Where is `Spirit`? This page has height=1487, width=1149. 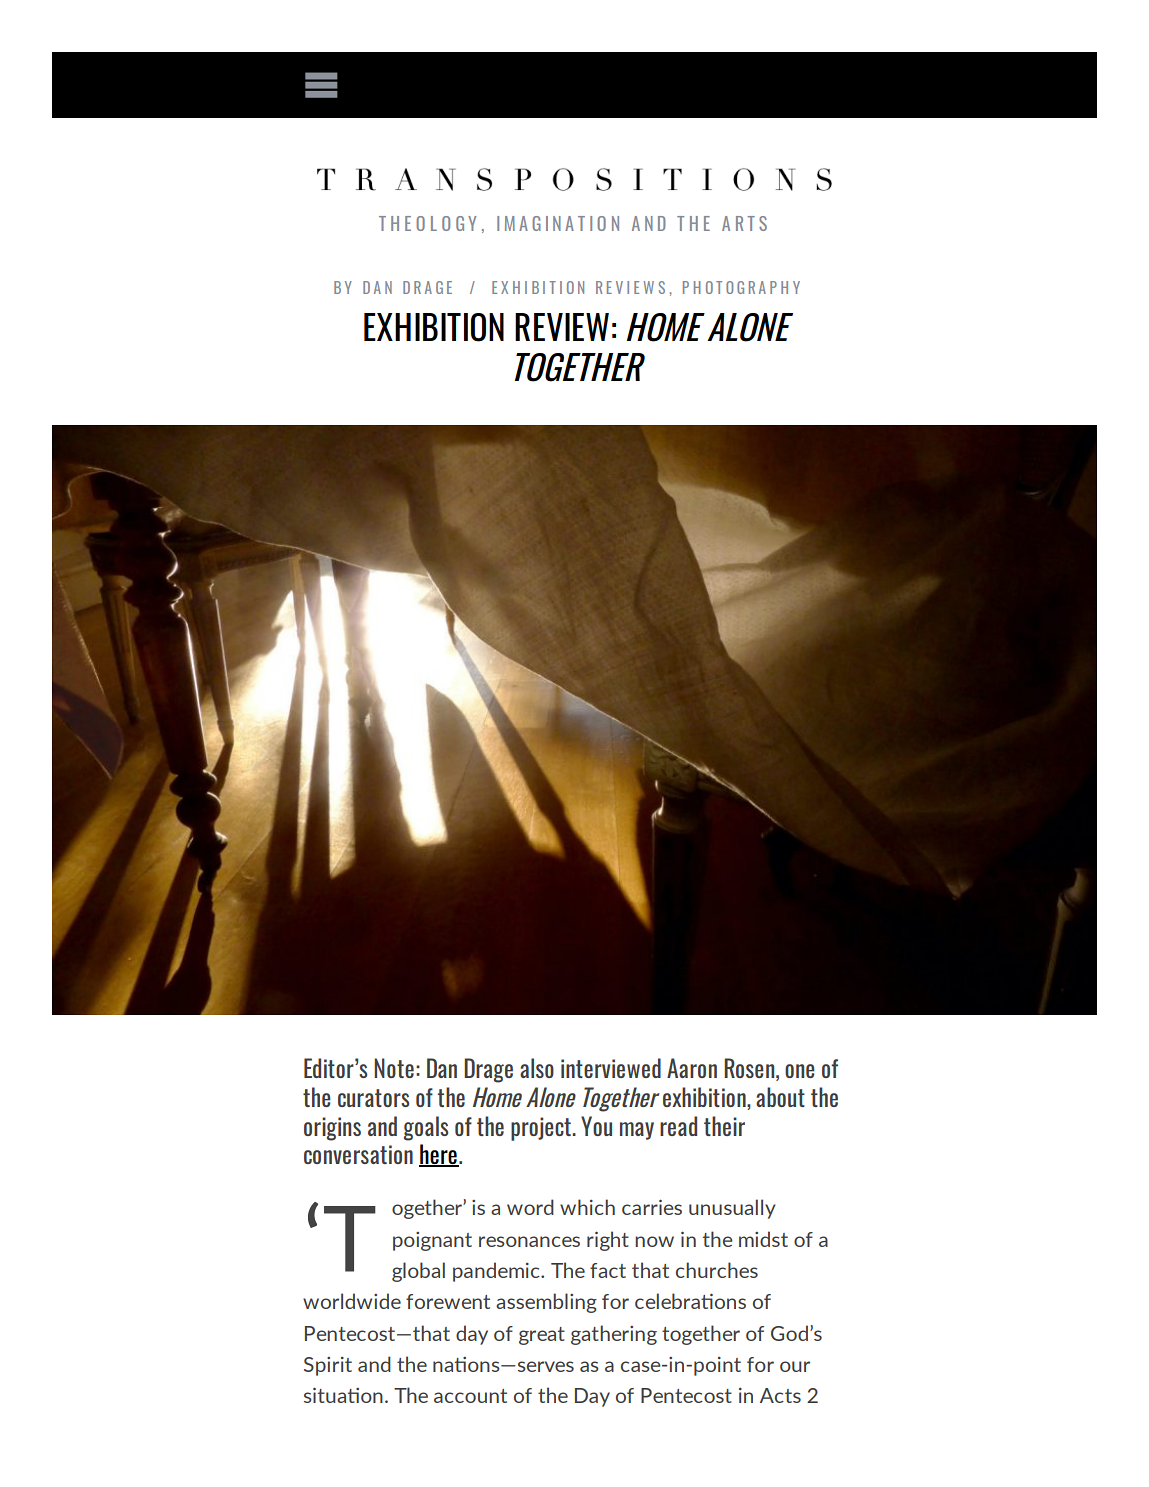
Spirit is located at coordinates (328, 1366).
